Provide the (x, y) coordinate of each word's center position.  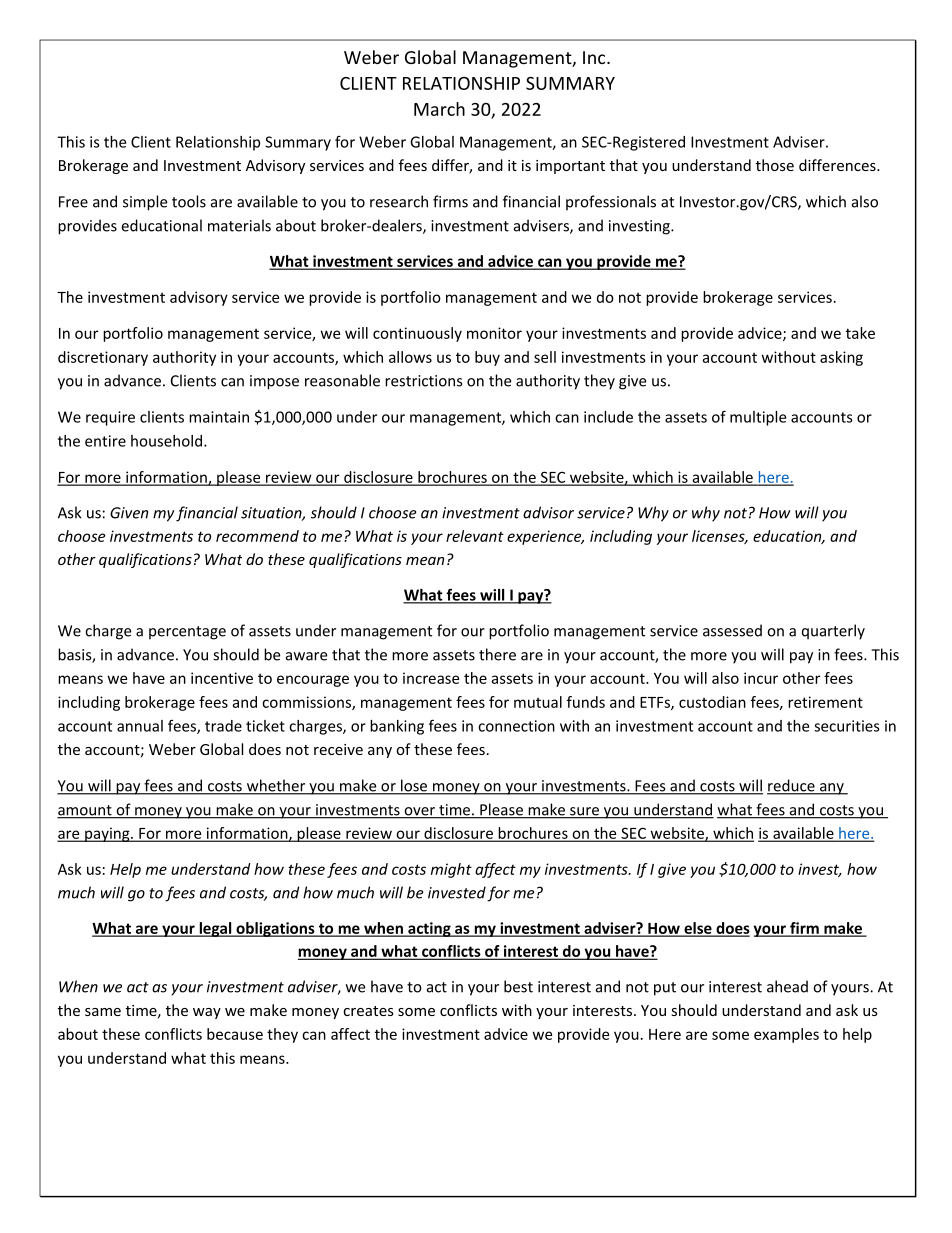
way (207, 1013)
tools (189, 201)
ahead (787, 986)
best (518, 986)
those (775, 165)
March (439, 109)
